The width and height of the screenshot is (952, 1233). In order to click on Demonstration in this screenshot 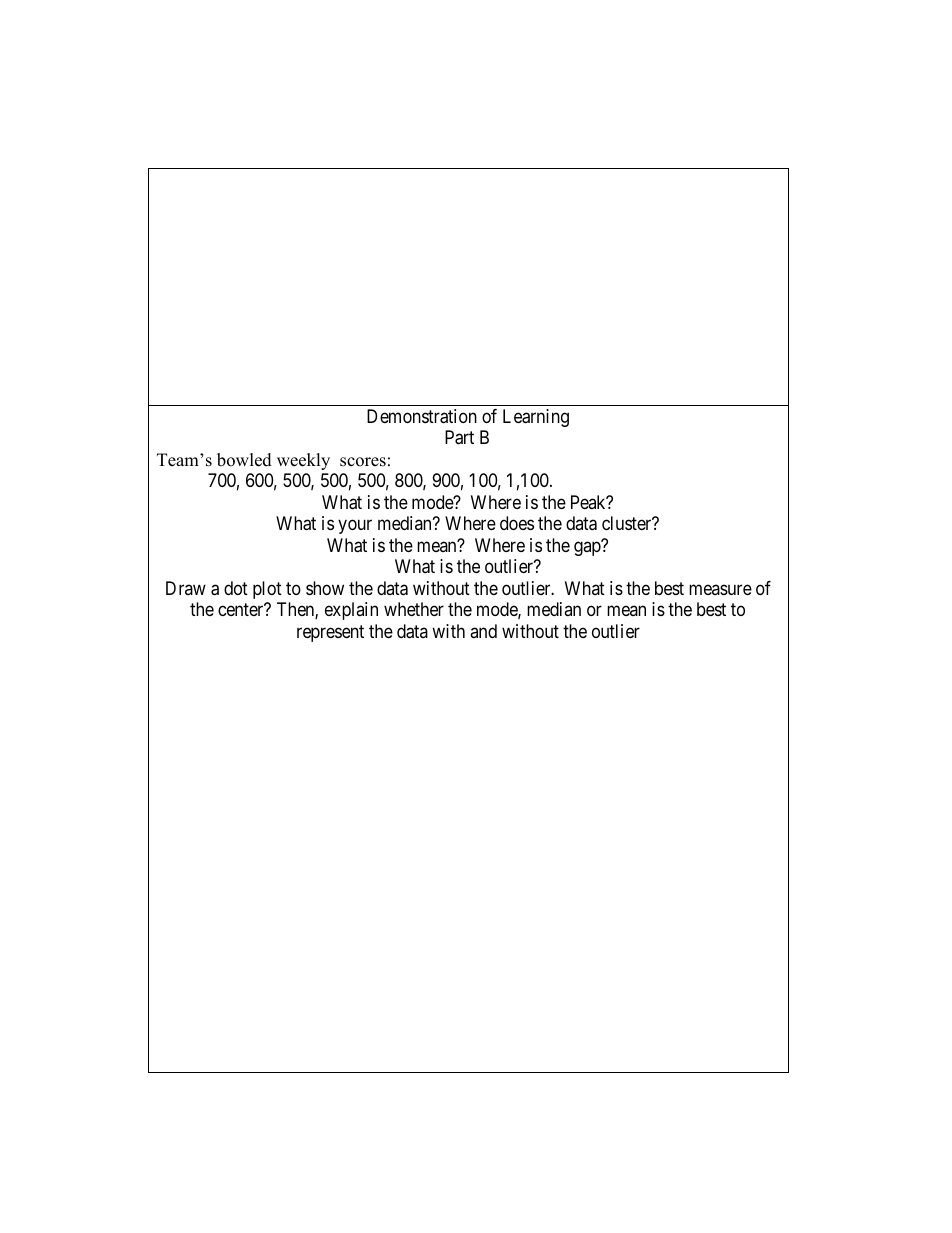, I will do `click(422, 416)`.
